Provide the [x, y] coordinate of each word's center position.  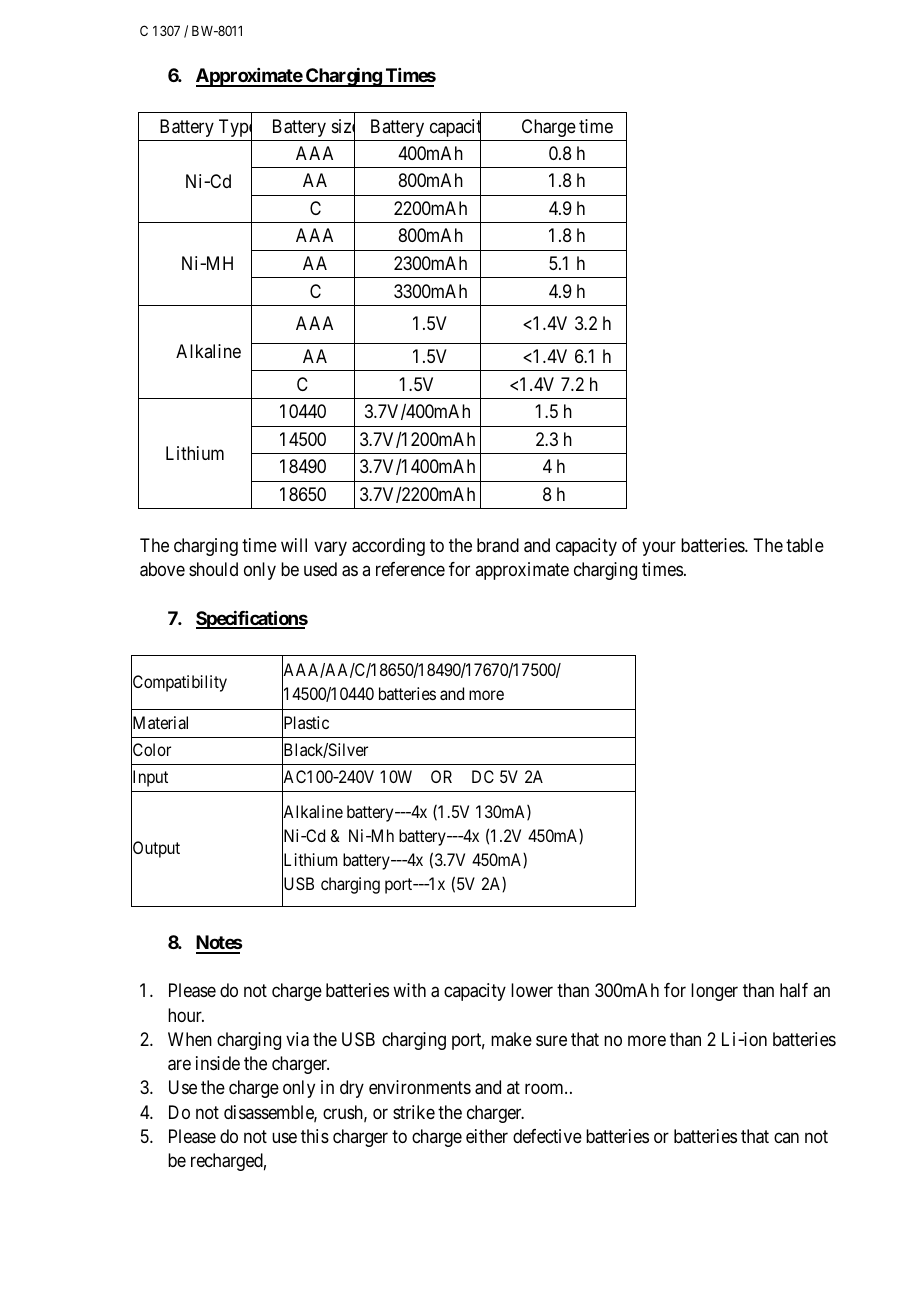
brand [498, 545]
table [805, 545]
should [213, 569]
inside [218, 1063]
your [659, 548]
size [343, 127]
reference [410, 569]
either [487, 1136]
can [786, 1137]
